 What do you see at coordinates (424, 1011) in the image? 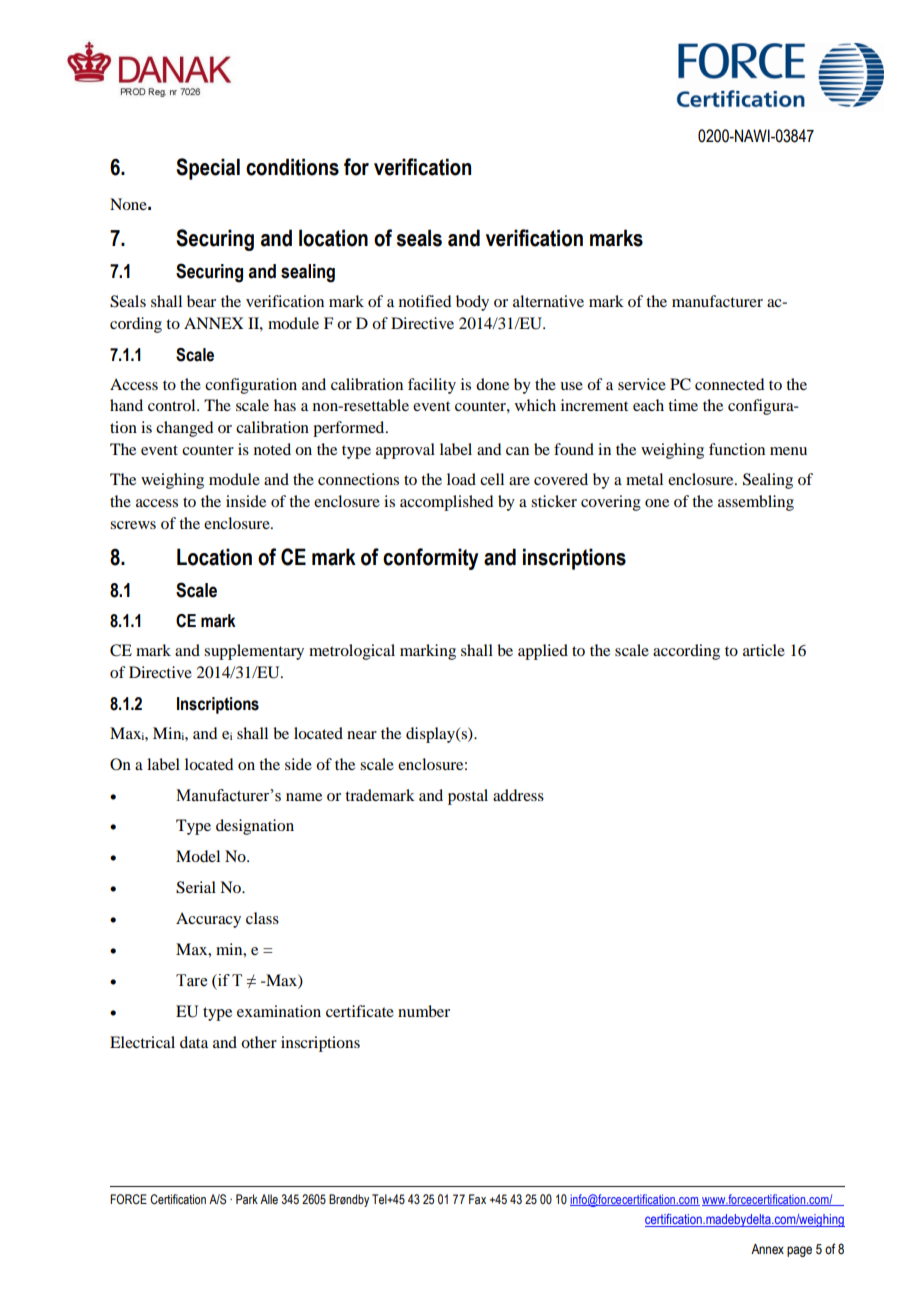
I see `number` at bounding box center [424, 1011].
